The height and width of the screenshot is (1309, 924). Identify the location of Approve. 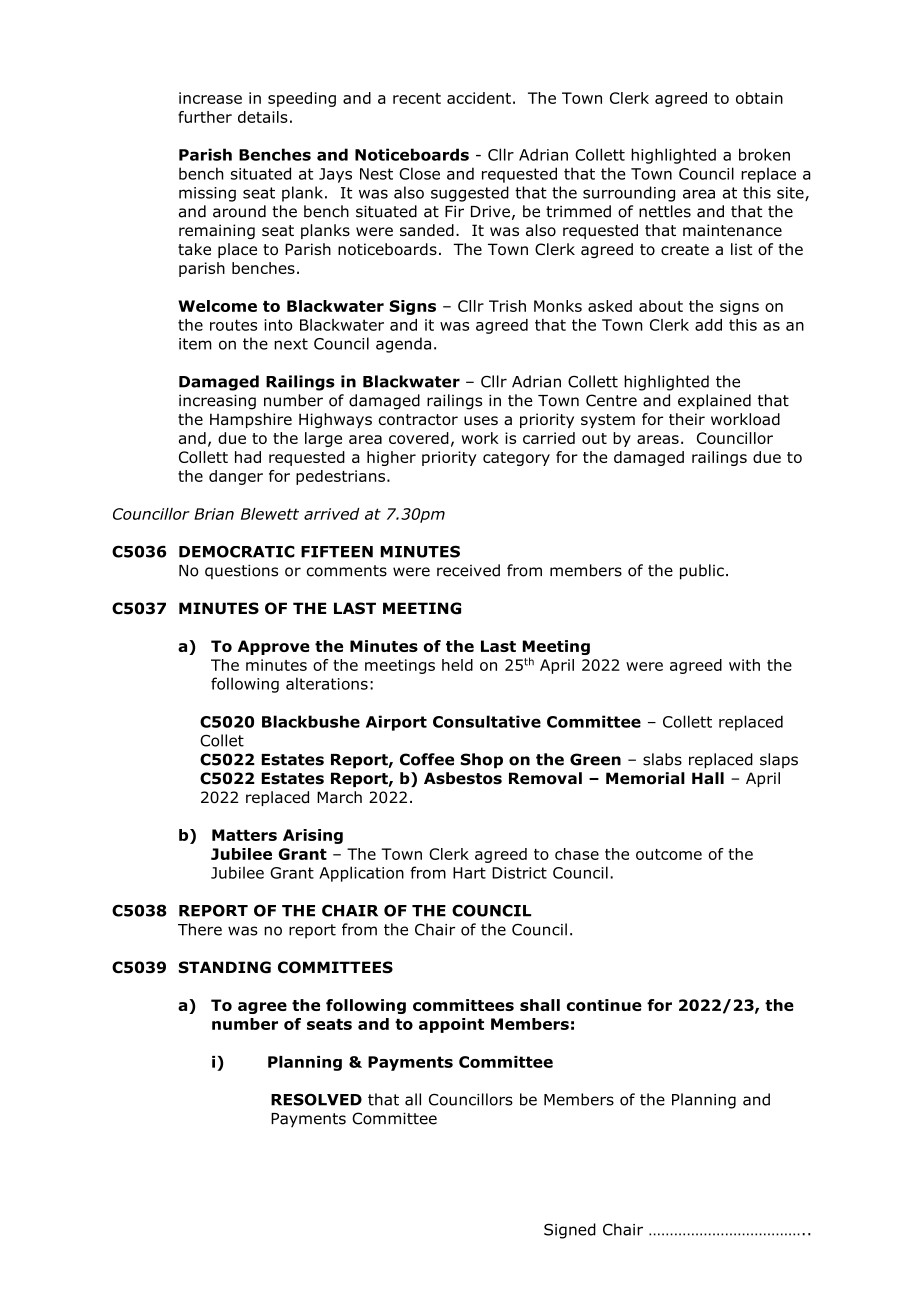
(274, 647).
